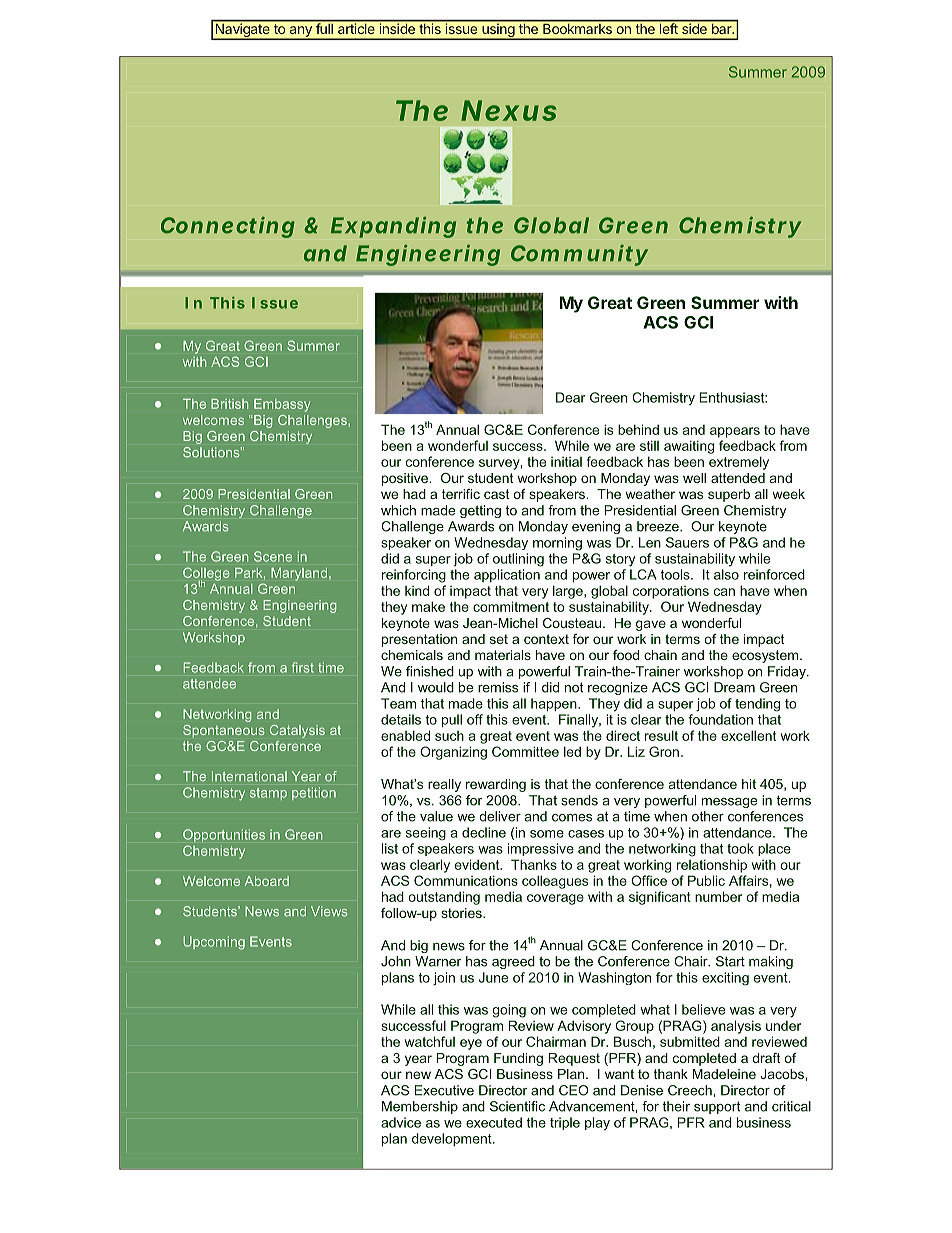 This image has height=1233, width=952. Describe the element at coordinates (228, 227) in the image. I see `Connecting` at that location.
